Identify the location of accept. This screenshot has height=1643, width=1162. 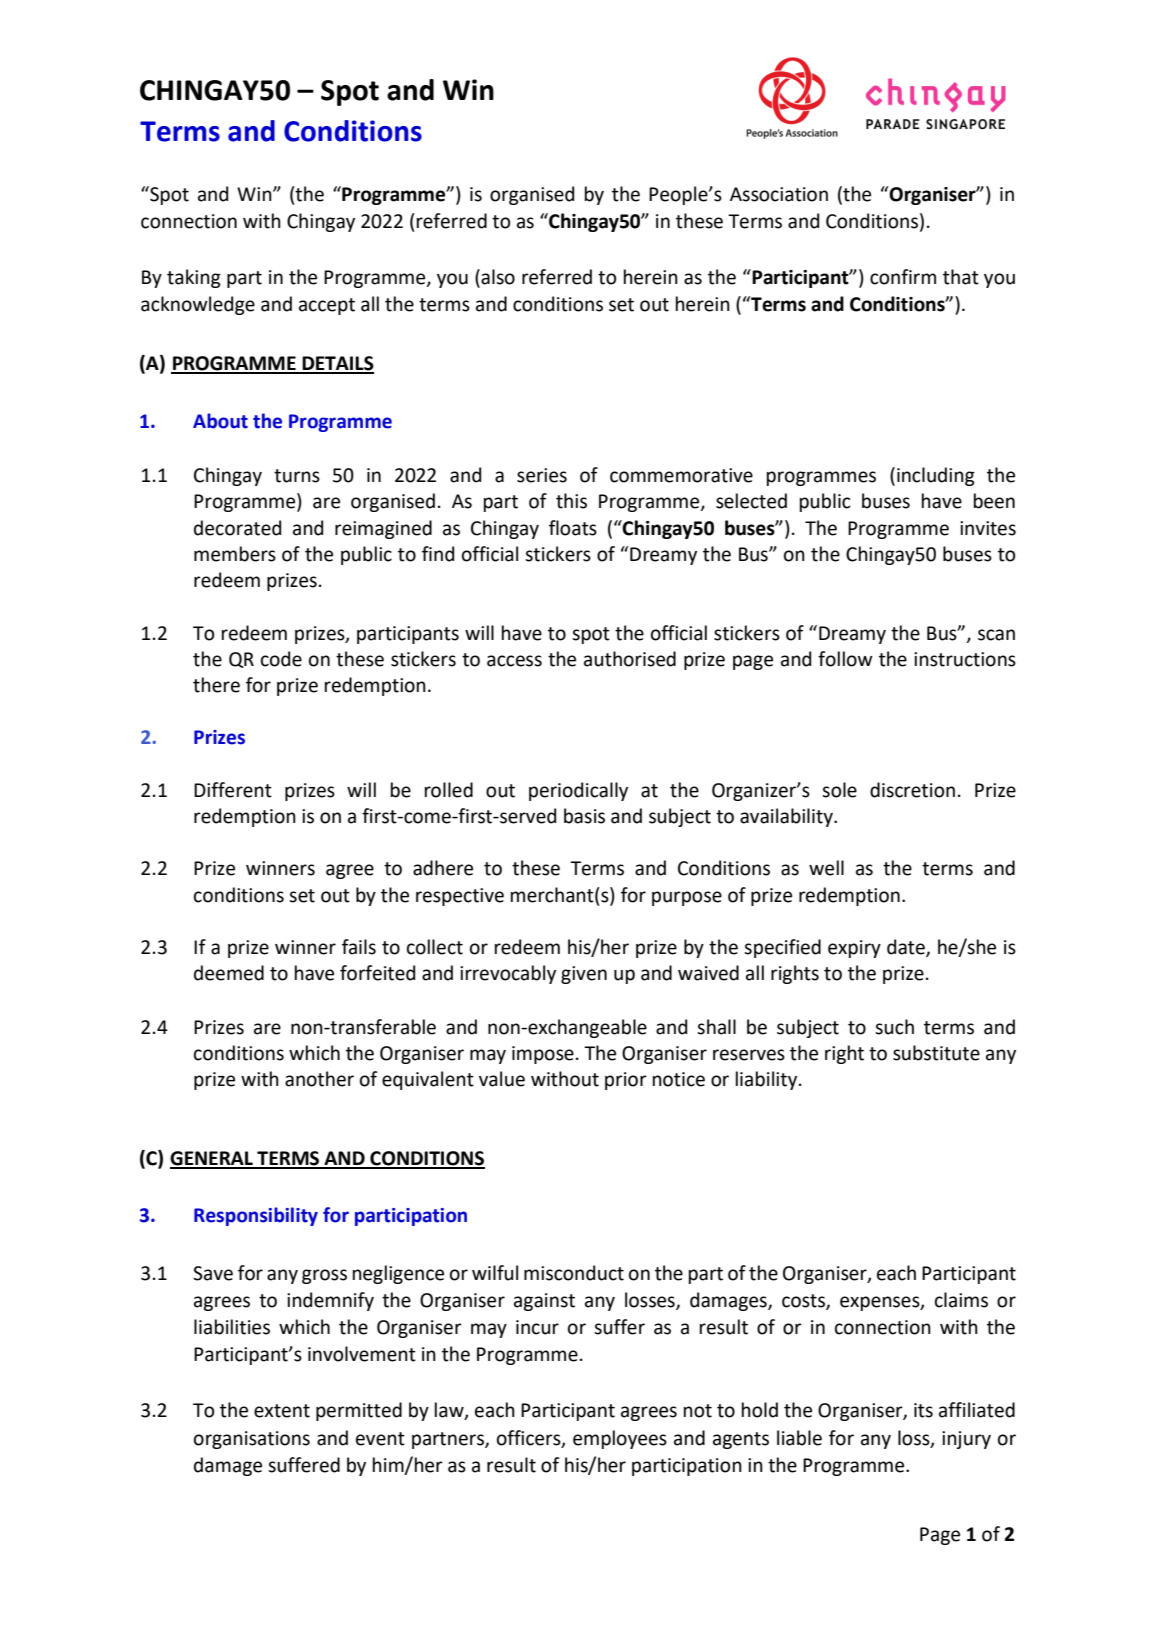
(327, 306).
